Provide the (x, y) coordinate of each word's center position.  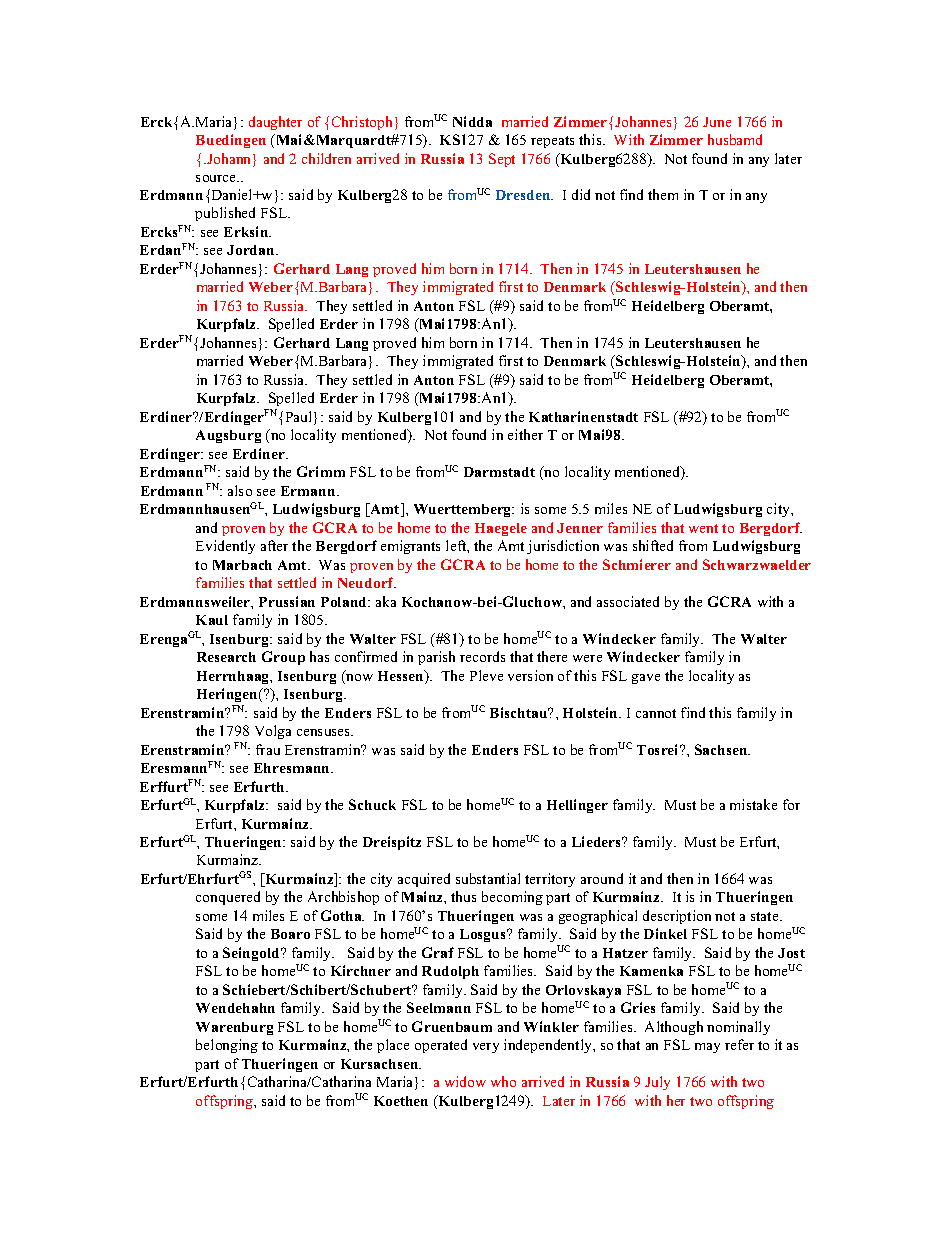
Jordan (252, 250)
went (703, 528)
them (663, 194)
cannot (656, 713)
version (530, 675)
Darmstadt (499, 472)
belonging (227, 1046)
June (717, 122)
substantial (488, 878)
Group (283, 658)
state (766, 916)
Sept (502, 160)
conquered (228, 898)
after (274, 545)
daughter (275, 123)
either (525, 434)
